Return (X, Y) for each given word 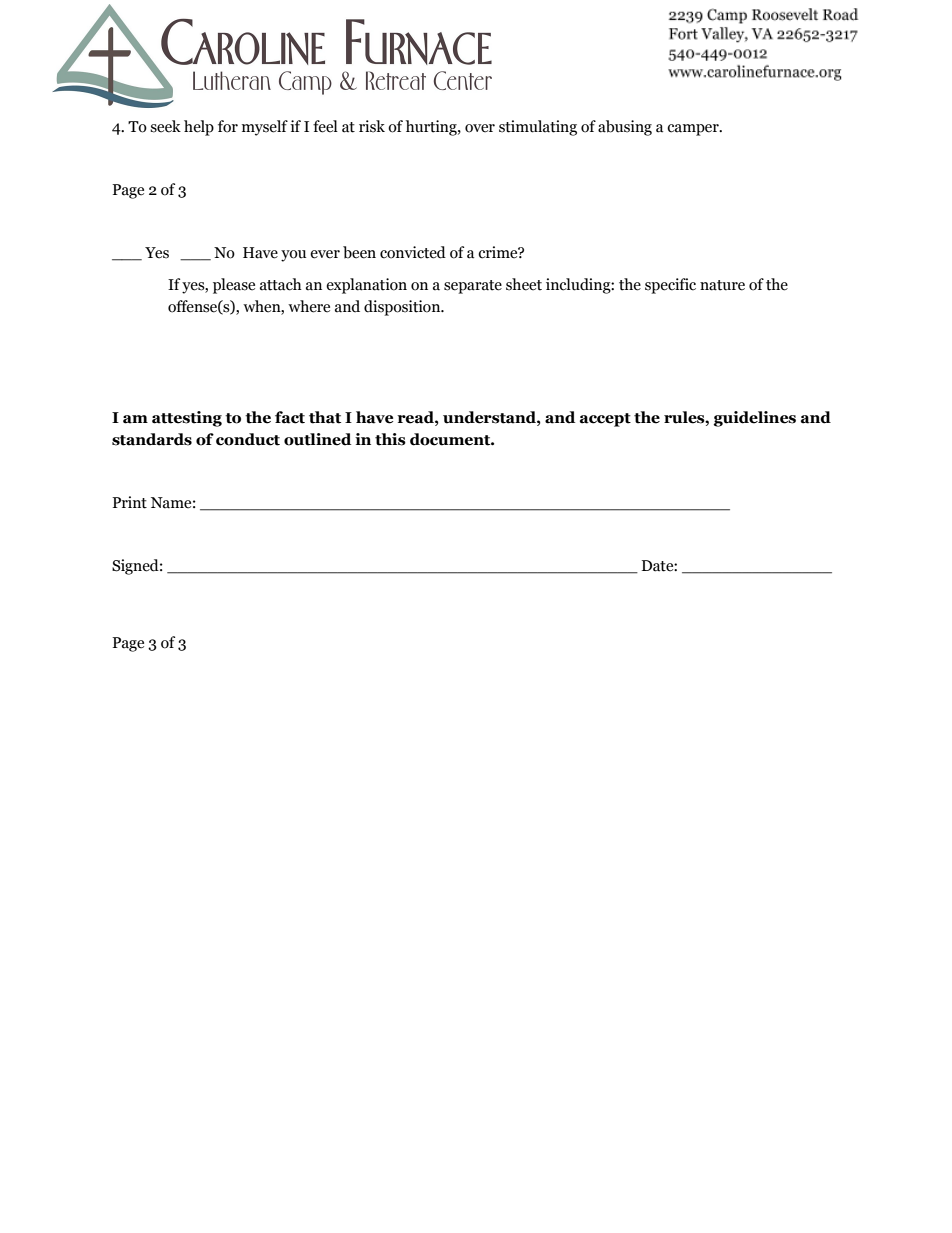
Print (129, 502)
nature (722, 285)
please (234, 286)
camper (694, 130)
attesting (187, 419)
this (390, 439)
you (293, 256)
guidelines (754, 419)
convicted (413, 252)
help (199, 128)
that (325, 417)
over (480, 128)
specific (670, 286)
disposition (403, 308)
